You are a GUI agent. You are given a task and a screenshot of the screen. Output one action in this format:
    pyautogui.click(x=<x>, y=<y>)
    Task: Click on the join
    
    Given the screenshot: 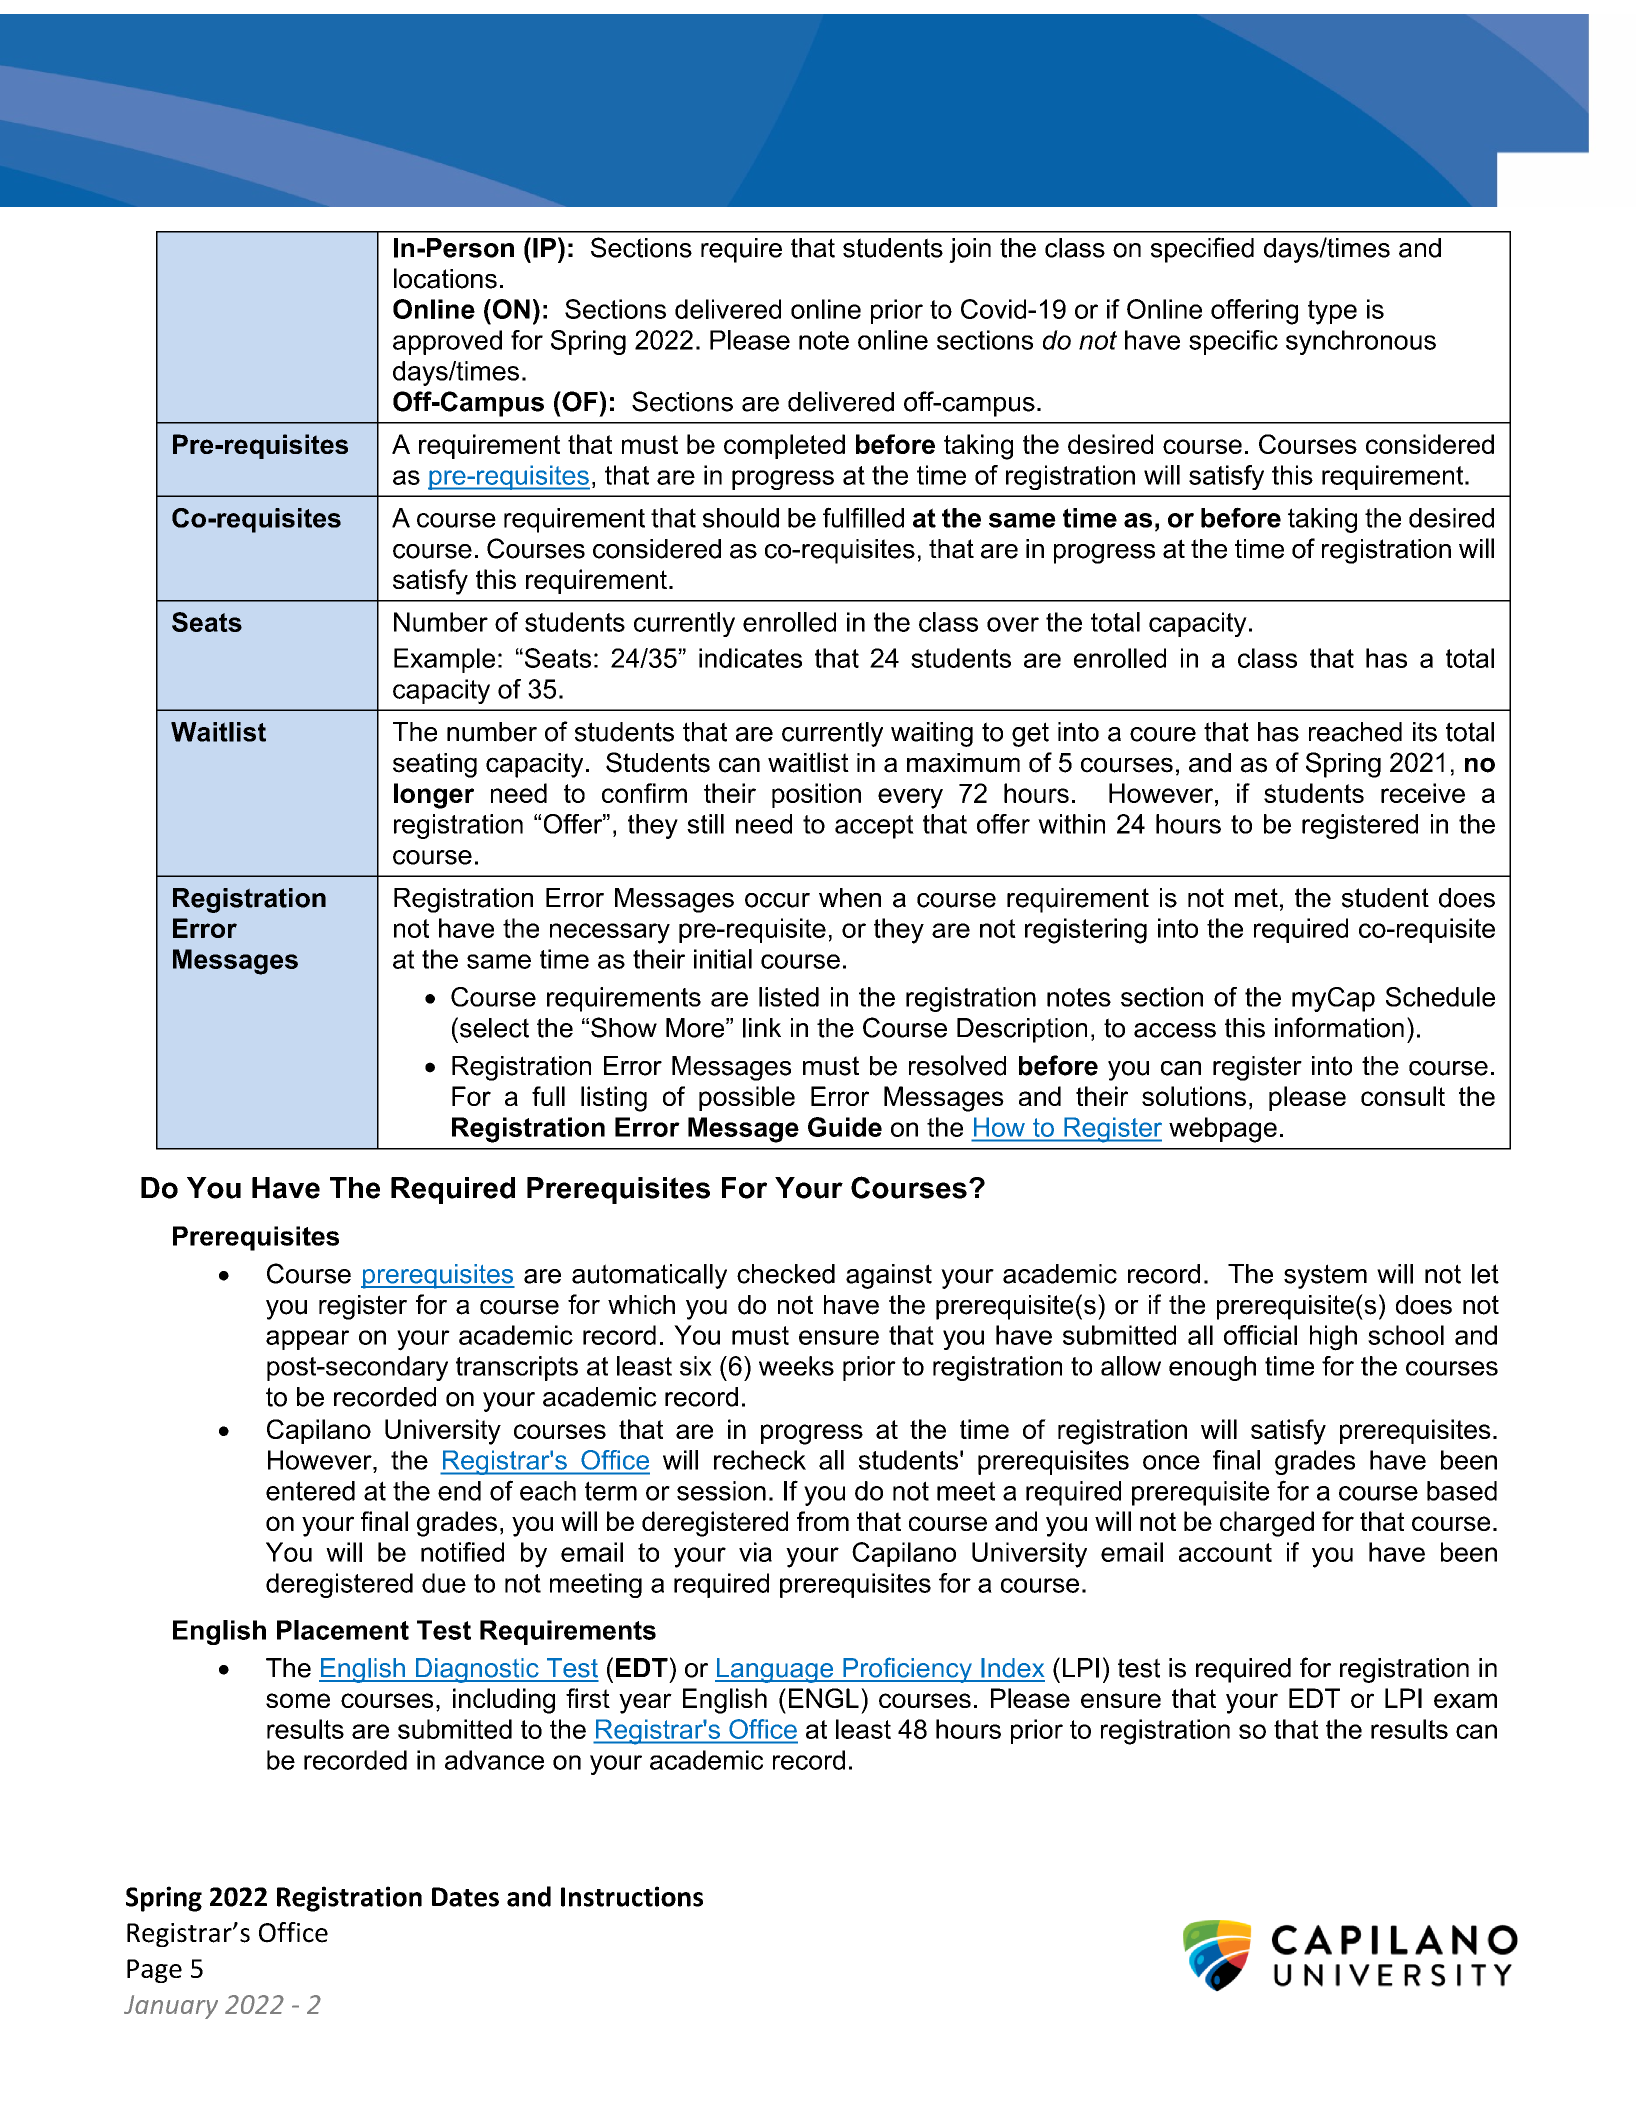 What is the action you would take?
    pyautogui.click(x=970, y=250)
